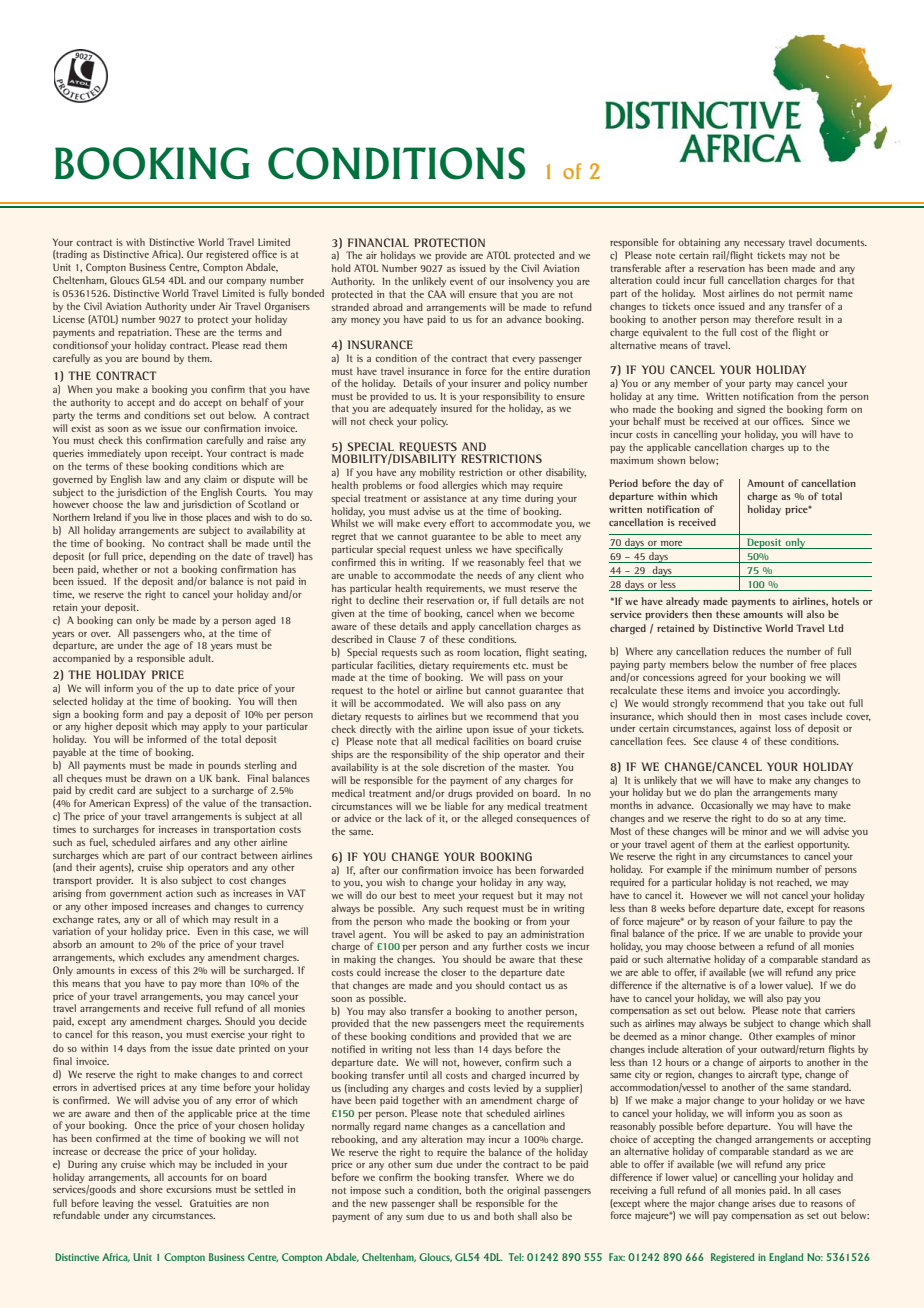 The height and width of the image is (1308, 924). What do you see at coordinates (158, 778) in the image?
I see `drawn` at bounding box center [158, 778].
